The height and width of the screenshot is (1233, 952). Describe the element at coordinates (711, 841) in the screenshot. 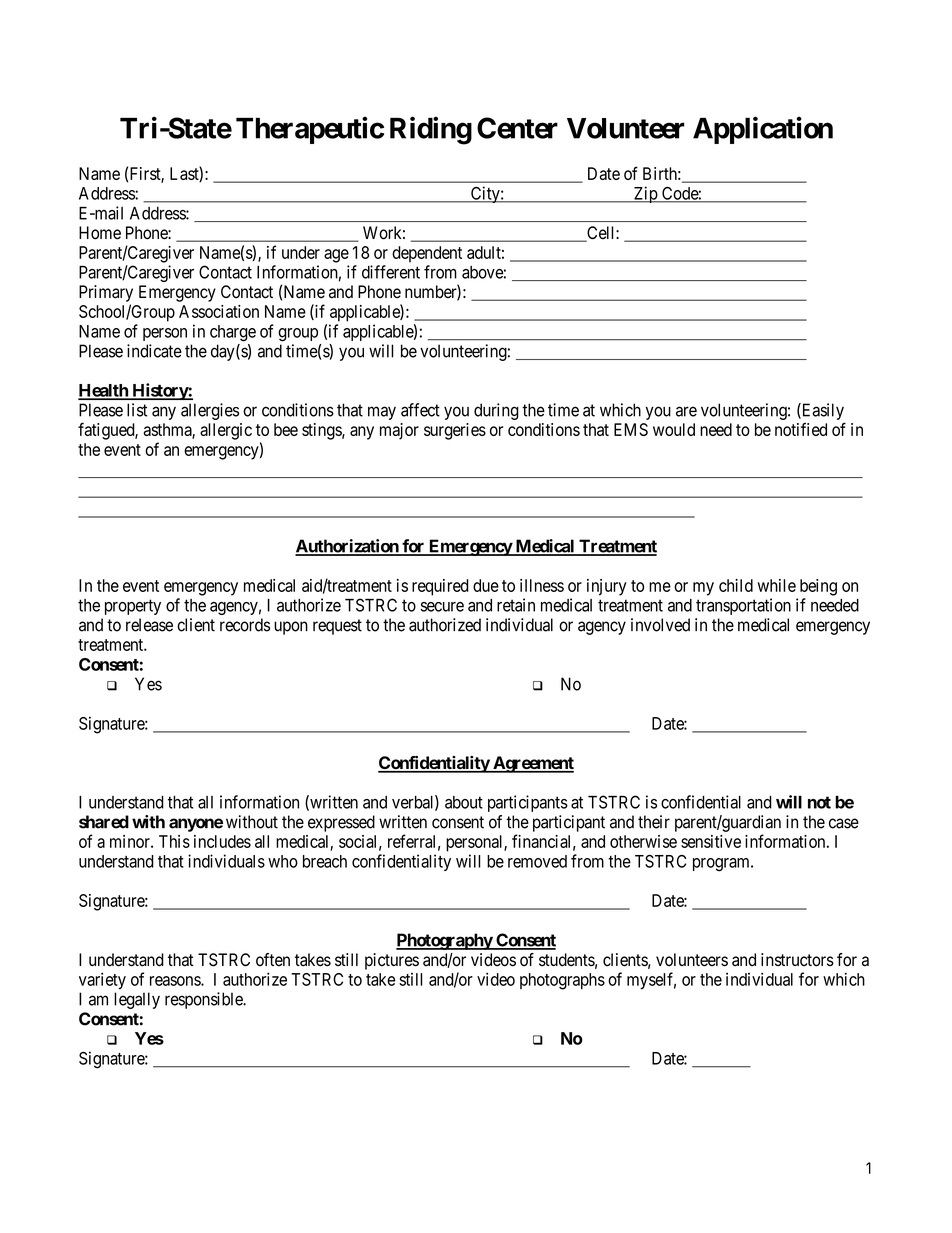

I see `sensitive` at that location.
